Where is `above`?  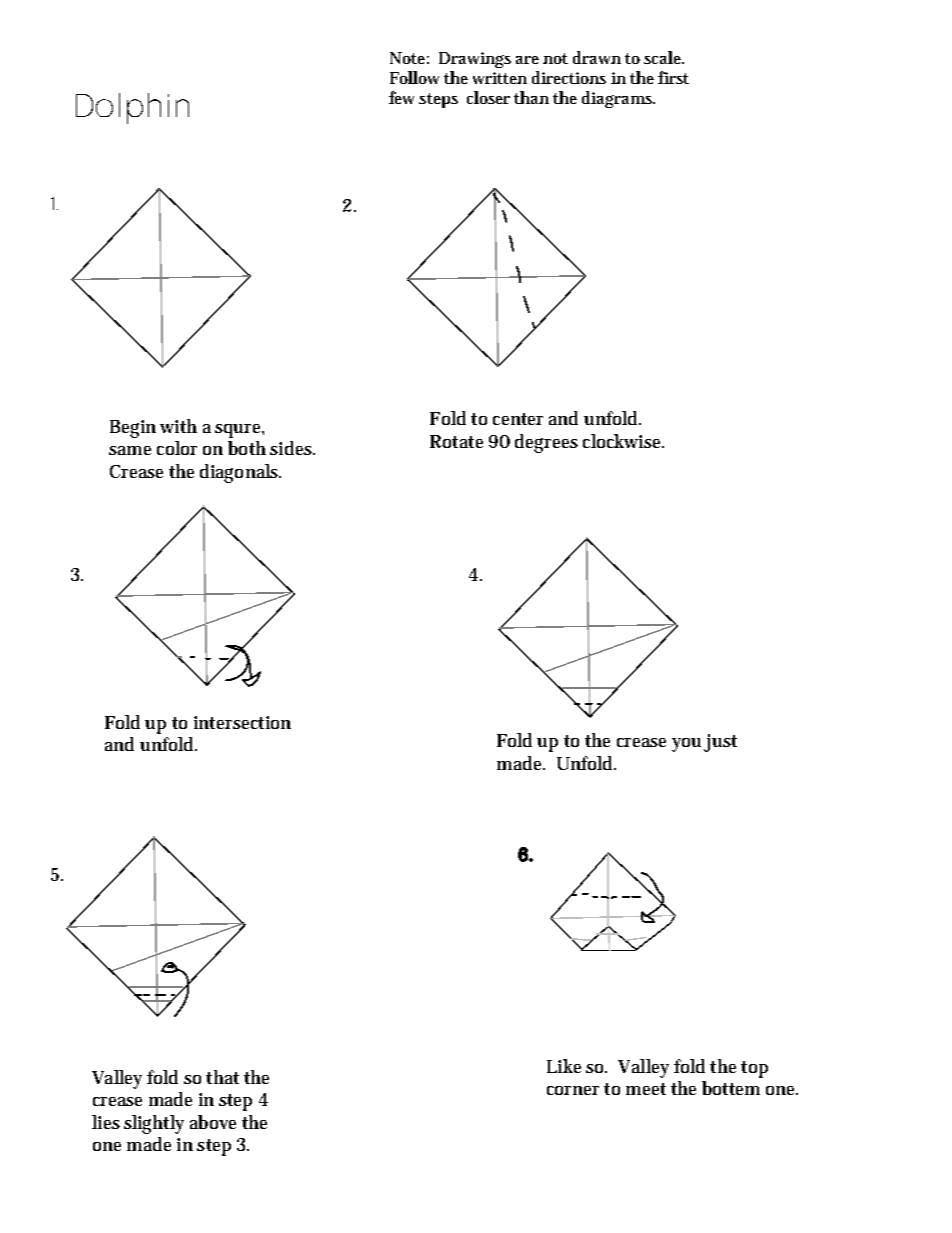 above is located at coordinates (213, 1122).
